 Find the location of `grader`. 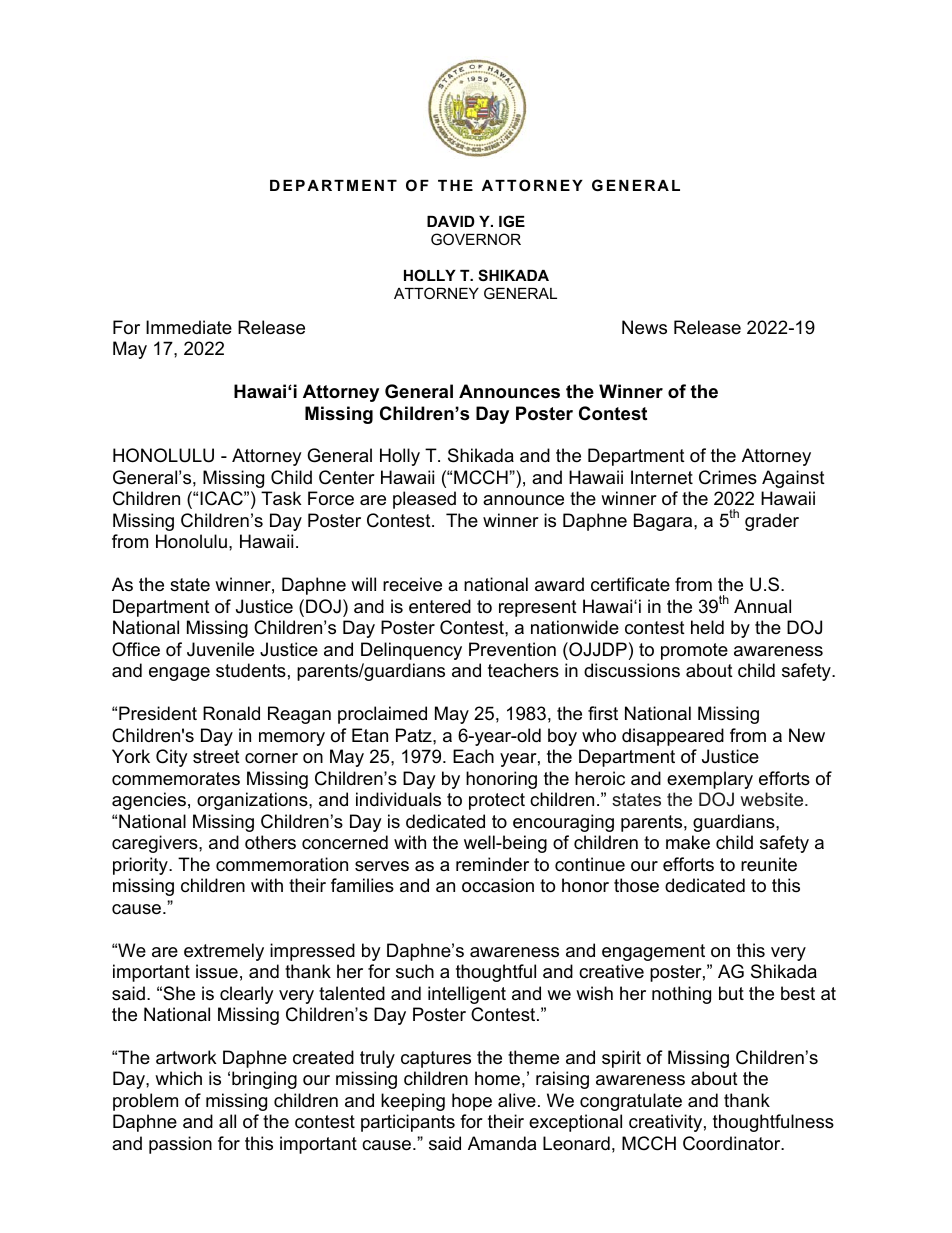

grader is located at coordinates (772, 522).
